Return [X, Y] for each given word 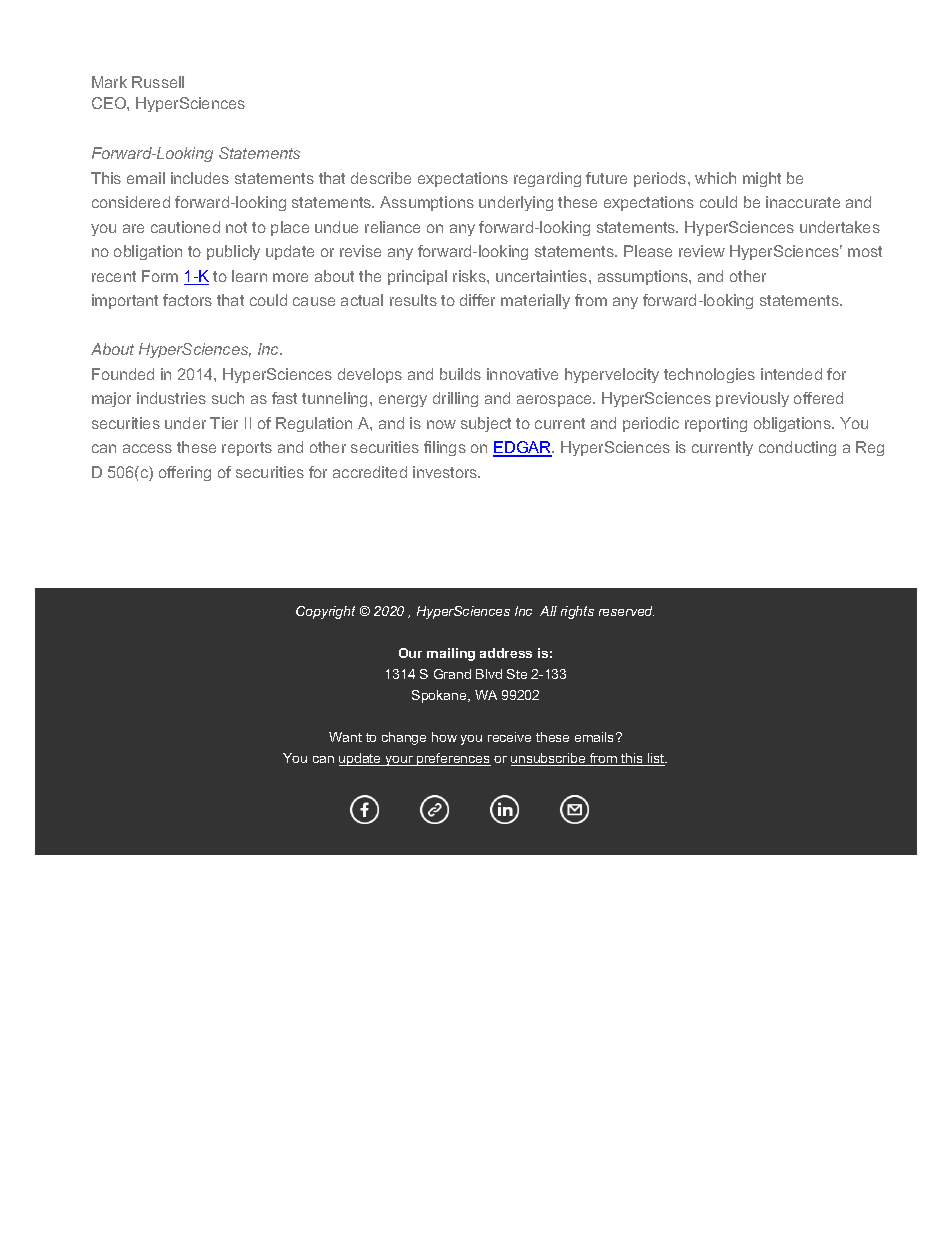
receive [509, 737]
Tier [224, 423]
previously [752, 399]
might [762, 179]
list [656, 759]
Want [345, 737]
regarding [547, 179]
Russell [158, 82]
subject [486, 424]
